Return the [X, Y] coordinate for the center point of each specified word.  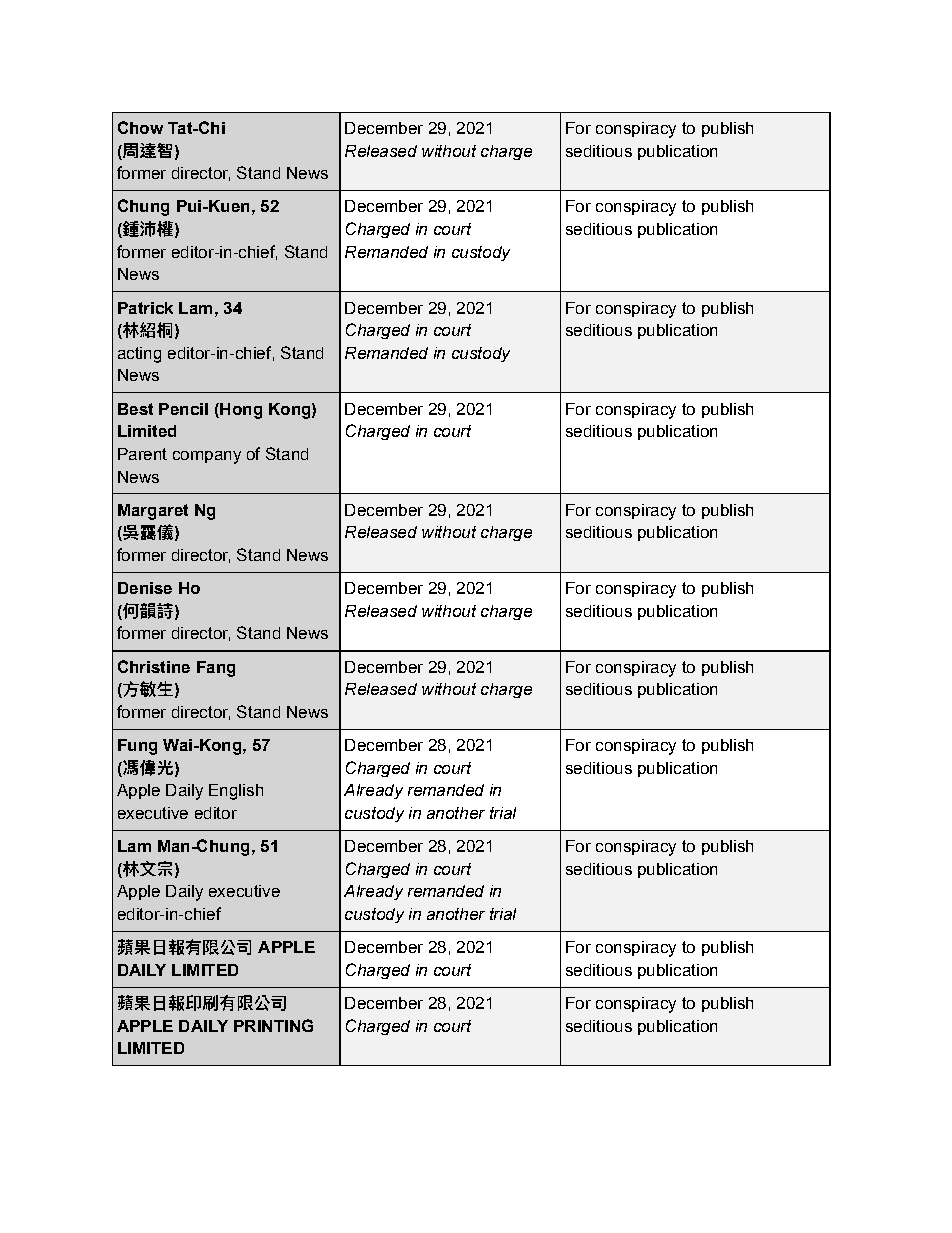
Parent [142, 454]
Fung [137, 747]
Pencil [183, 409]
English [236, 792]
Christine [154, 666]
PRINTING [273, 1025]
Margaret [153, 512]
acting [139, 355]
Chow [140, 127]
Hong [240, 411]
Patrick [145, 308]
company [207, 457]
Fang [216, 669]
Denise [145, 588]
